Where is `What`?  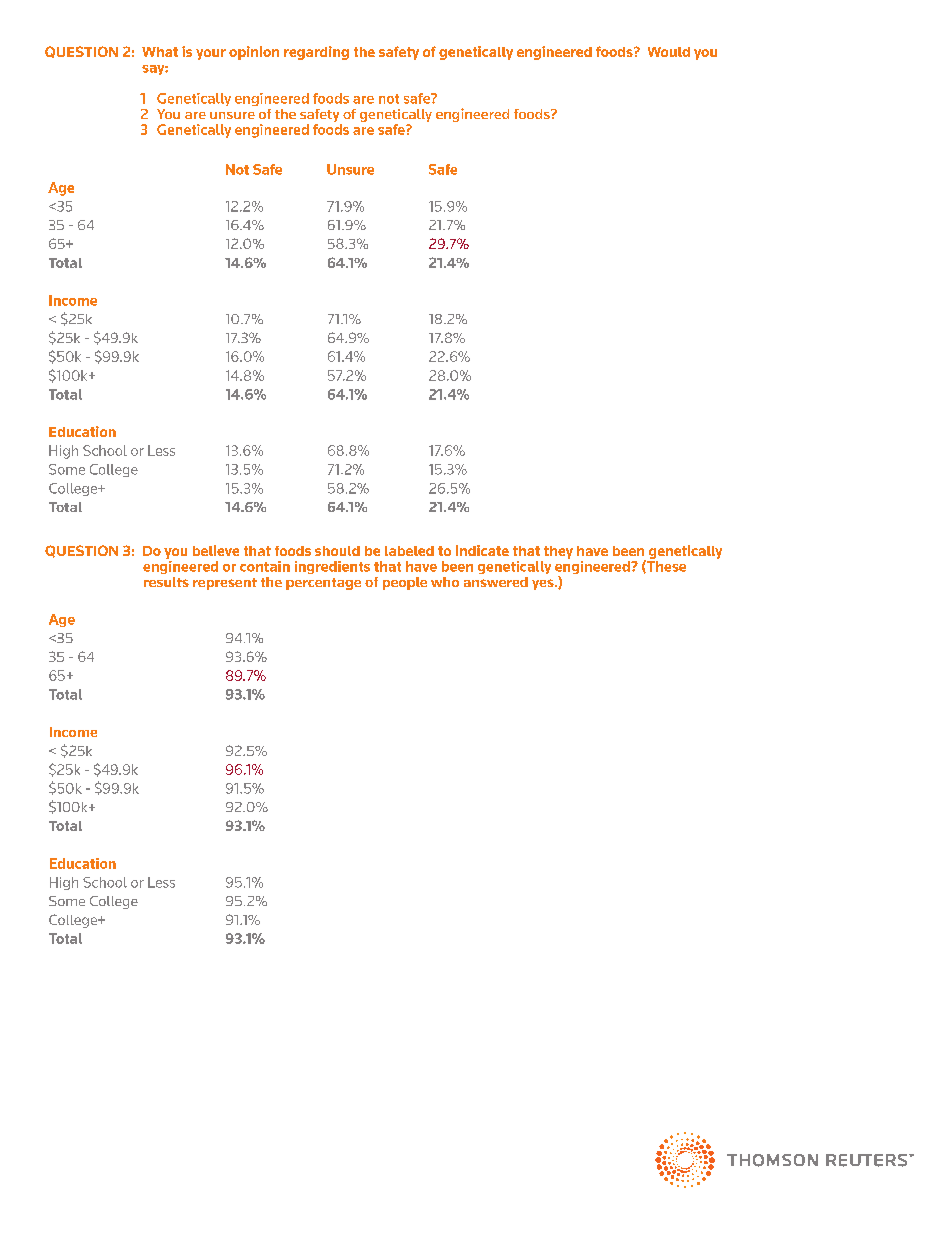 What is located at coordinates (160, 52).
